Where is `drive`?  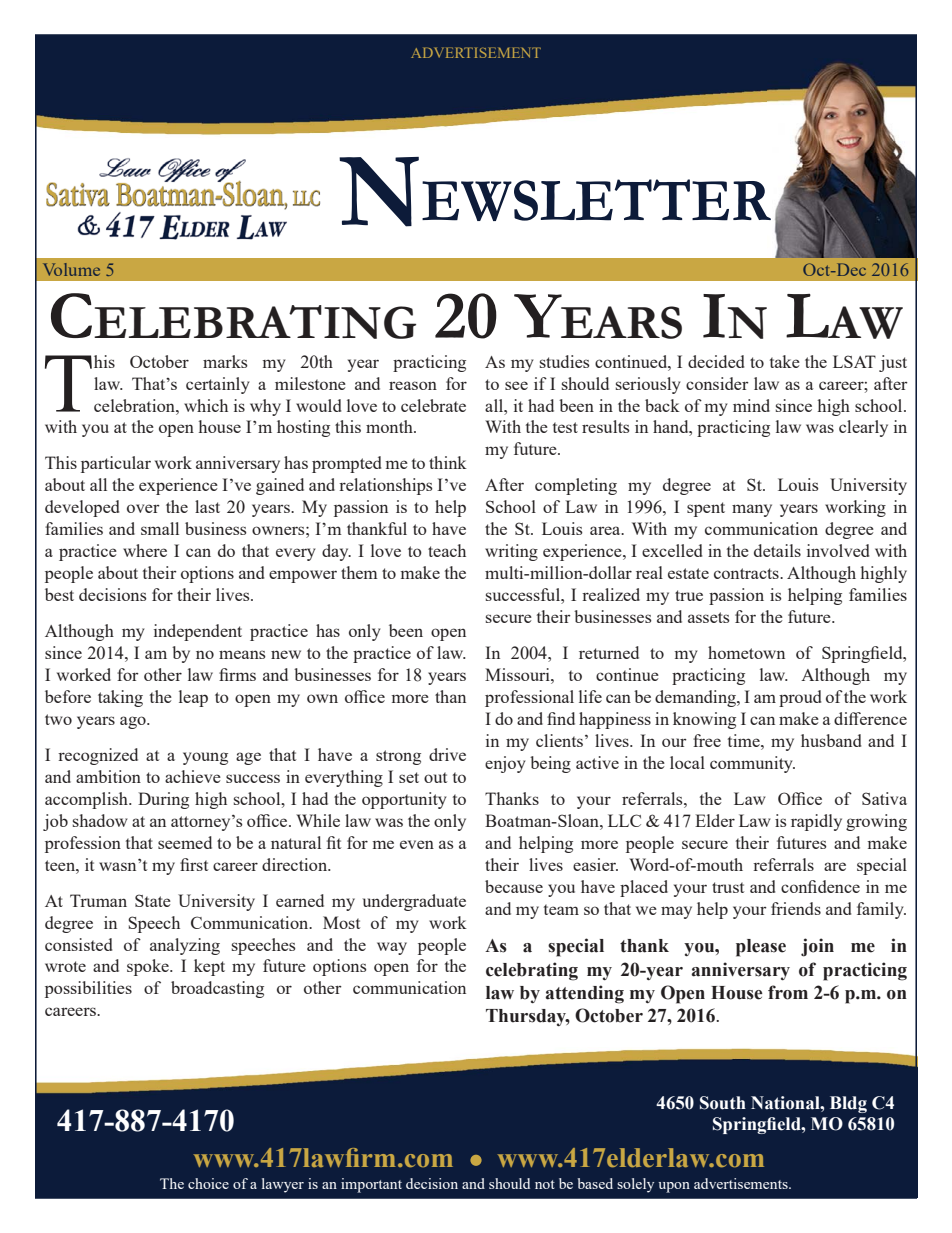 drive is located at coordinates (447, 754).
